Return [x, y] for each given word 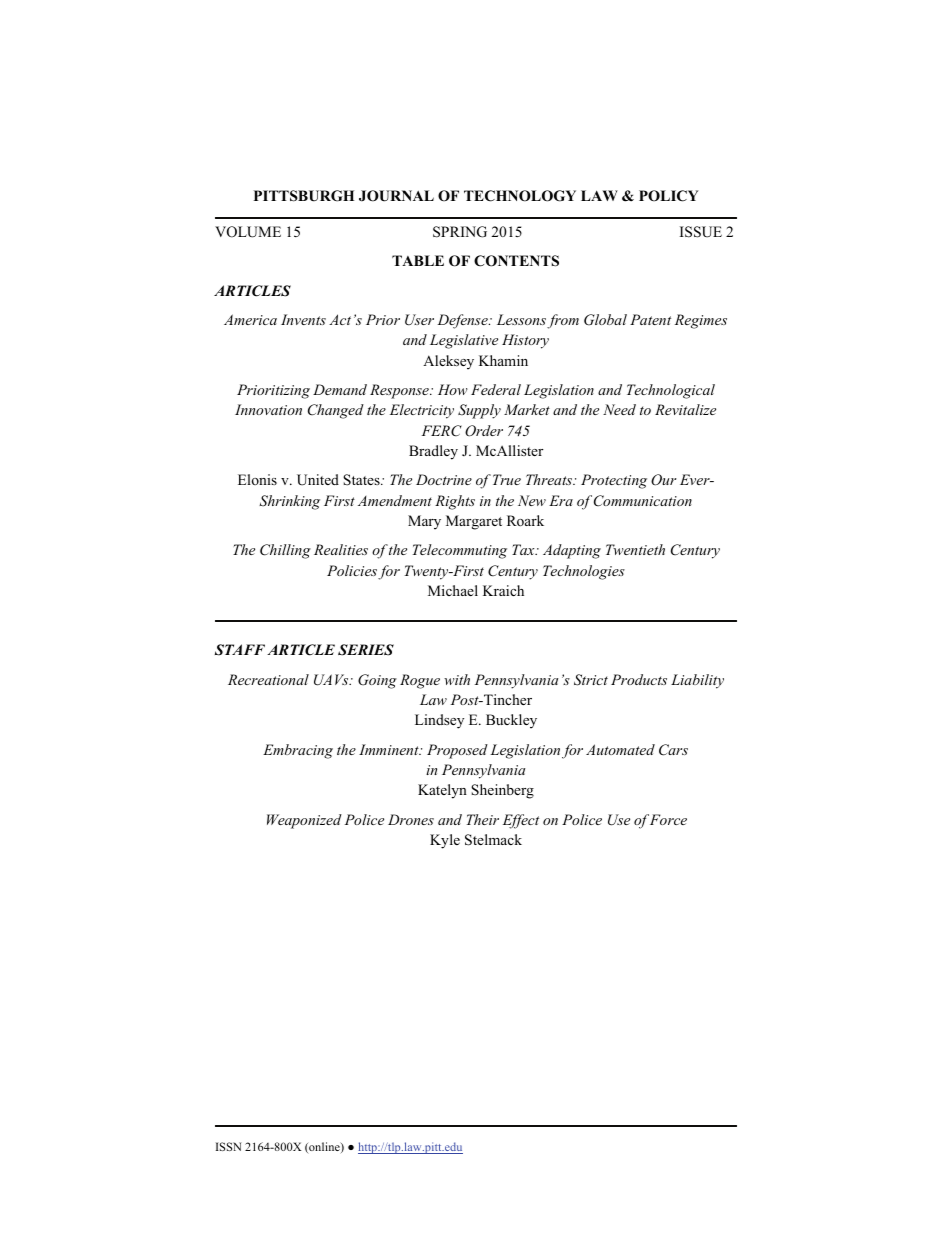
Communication [643, 501]
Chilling [285, 551]
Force [668, 819]
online [324, 1147]
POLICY [668, 196]
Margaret [474, 522]
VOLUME [248, 232]
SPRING [460, 232]
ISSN [228, 1146]
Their [483, 819]
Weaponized [304, 821]
